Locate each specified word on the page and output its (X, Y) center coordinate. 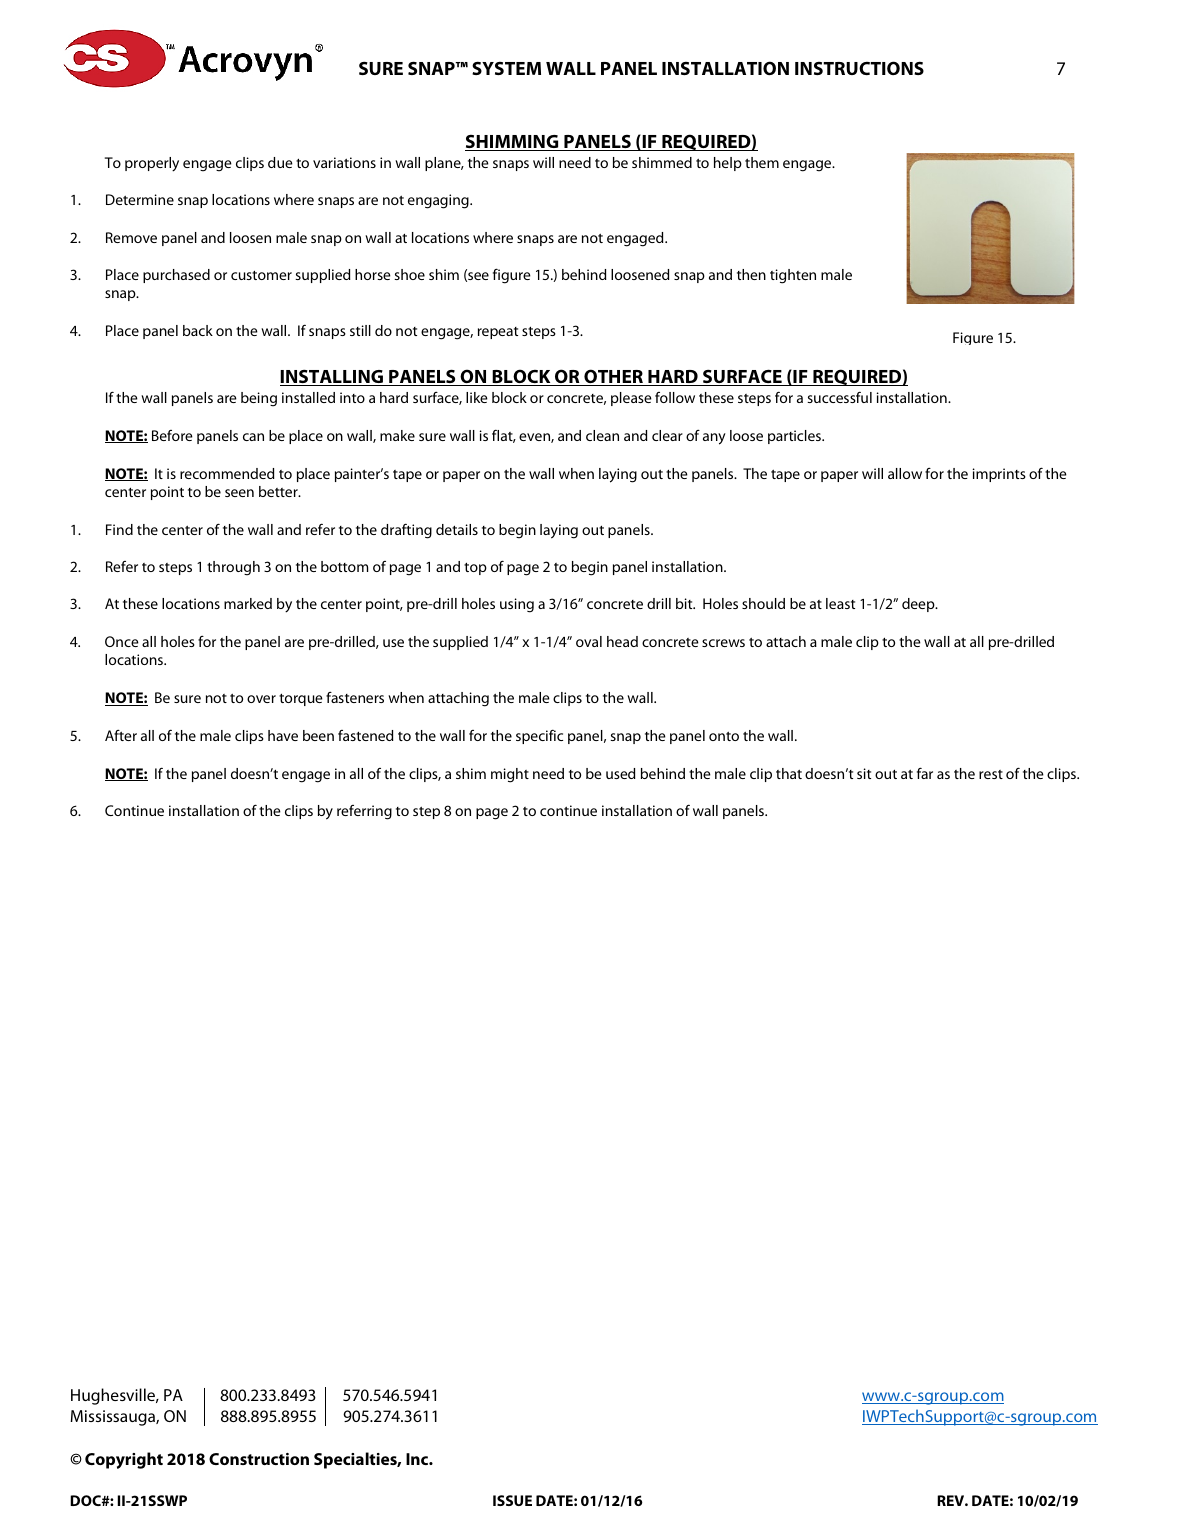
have (283, 735)
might (510, 775)
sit (864, 773)
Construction (259, 1459)
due (280, 162)
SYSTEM (506, 68)
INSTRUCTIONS (859, 68)
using (517, 605)
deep (919, 605)
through (233, 568)
